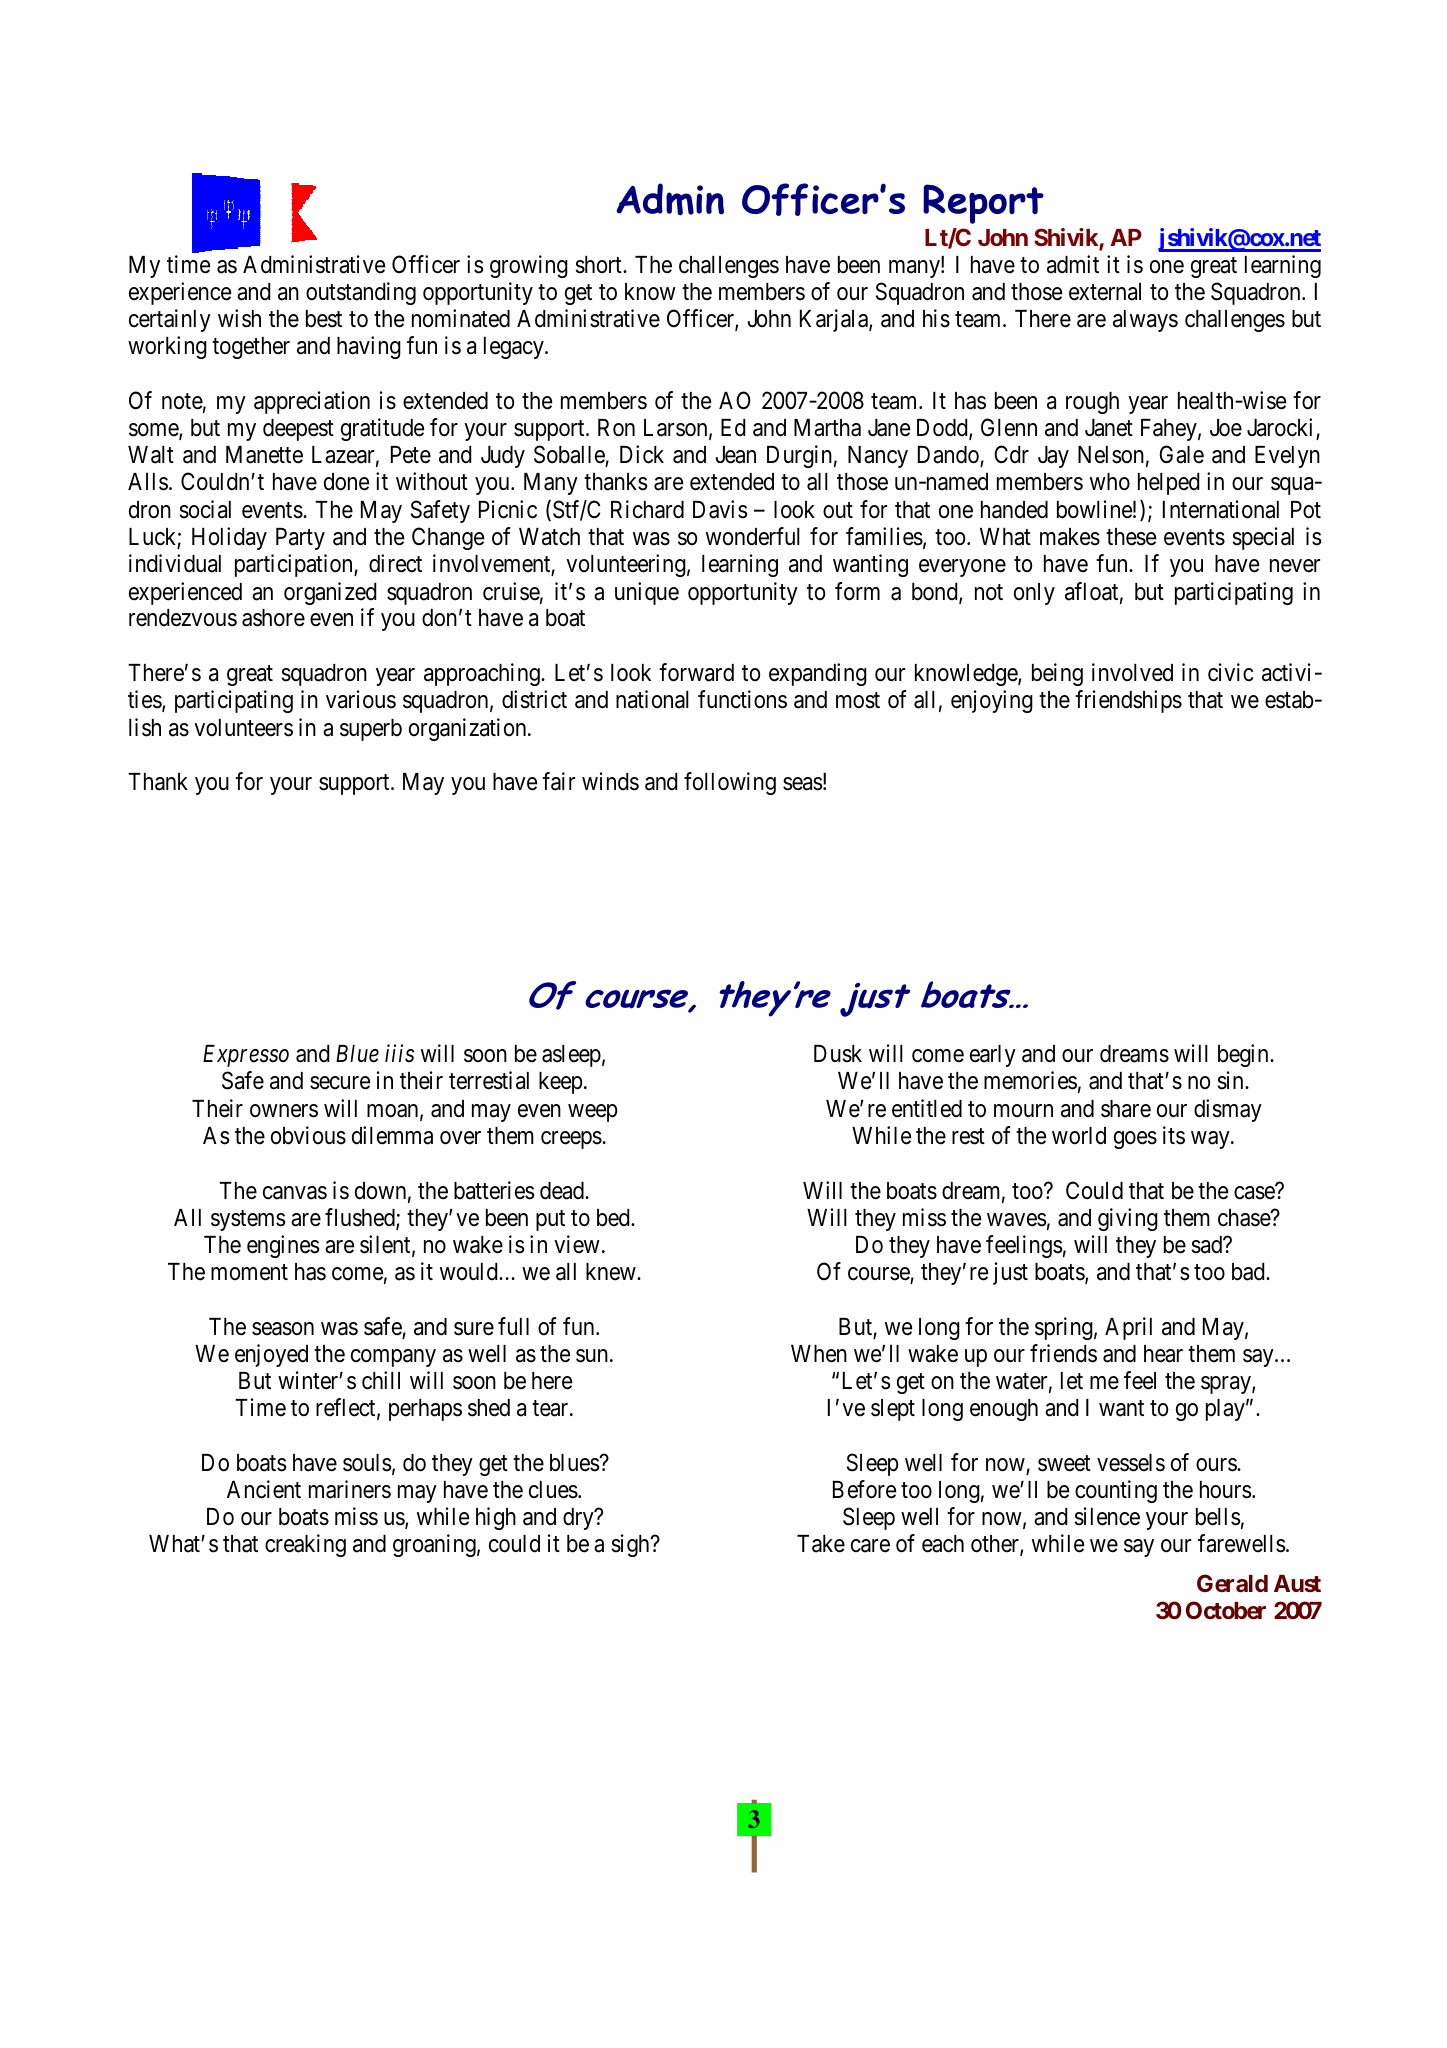 This screenshot has width=1447, height=2048. I want to click on engines, so click(283, 1246).
